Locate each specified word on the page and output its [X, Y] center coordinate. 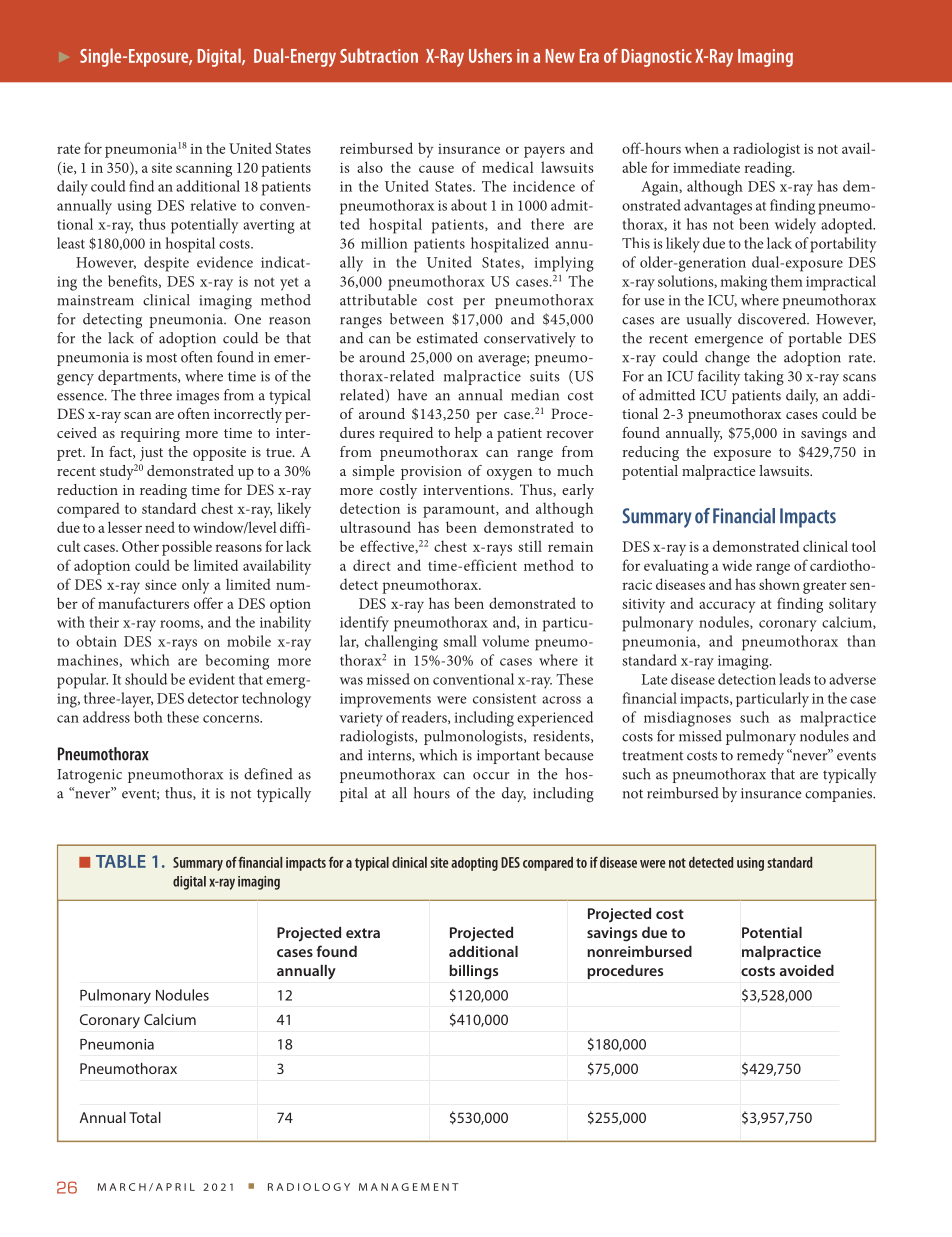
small [460, 641]
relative [213, 205]
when [702, 148]
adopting [474, 864]
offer [208, 603]
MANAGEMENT [409, 1187]
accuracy [727, 607]
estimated [447, 338]
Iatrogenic [89, 776]
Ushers [490, 55]
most [162, 358]
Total [145, 1117]
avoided [807, 970]
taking [764, 378]
